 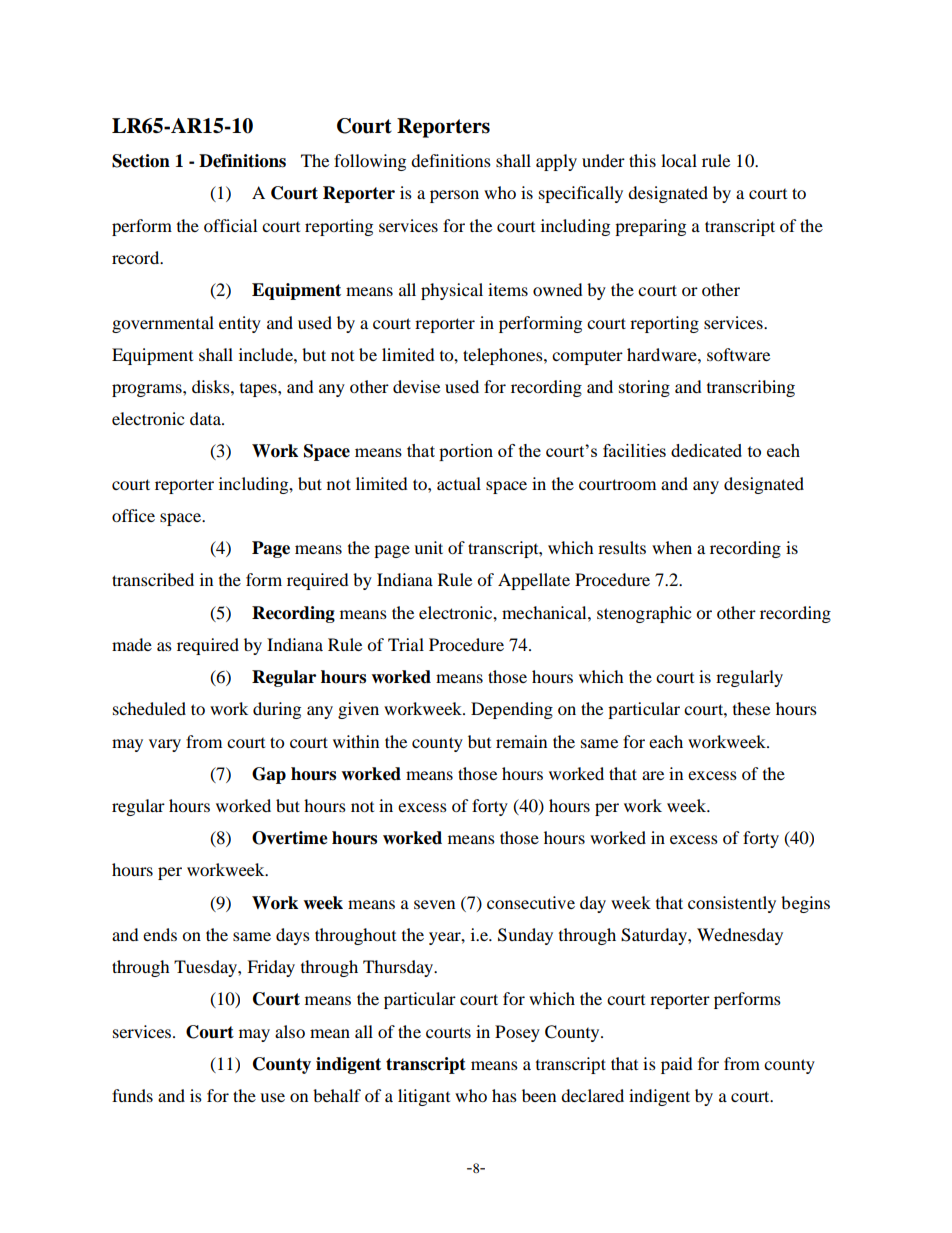 I want to click on these, so click(x=751, y=708).
